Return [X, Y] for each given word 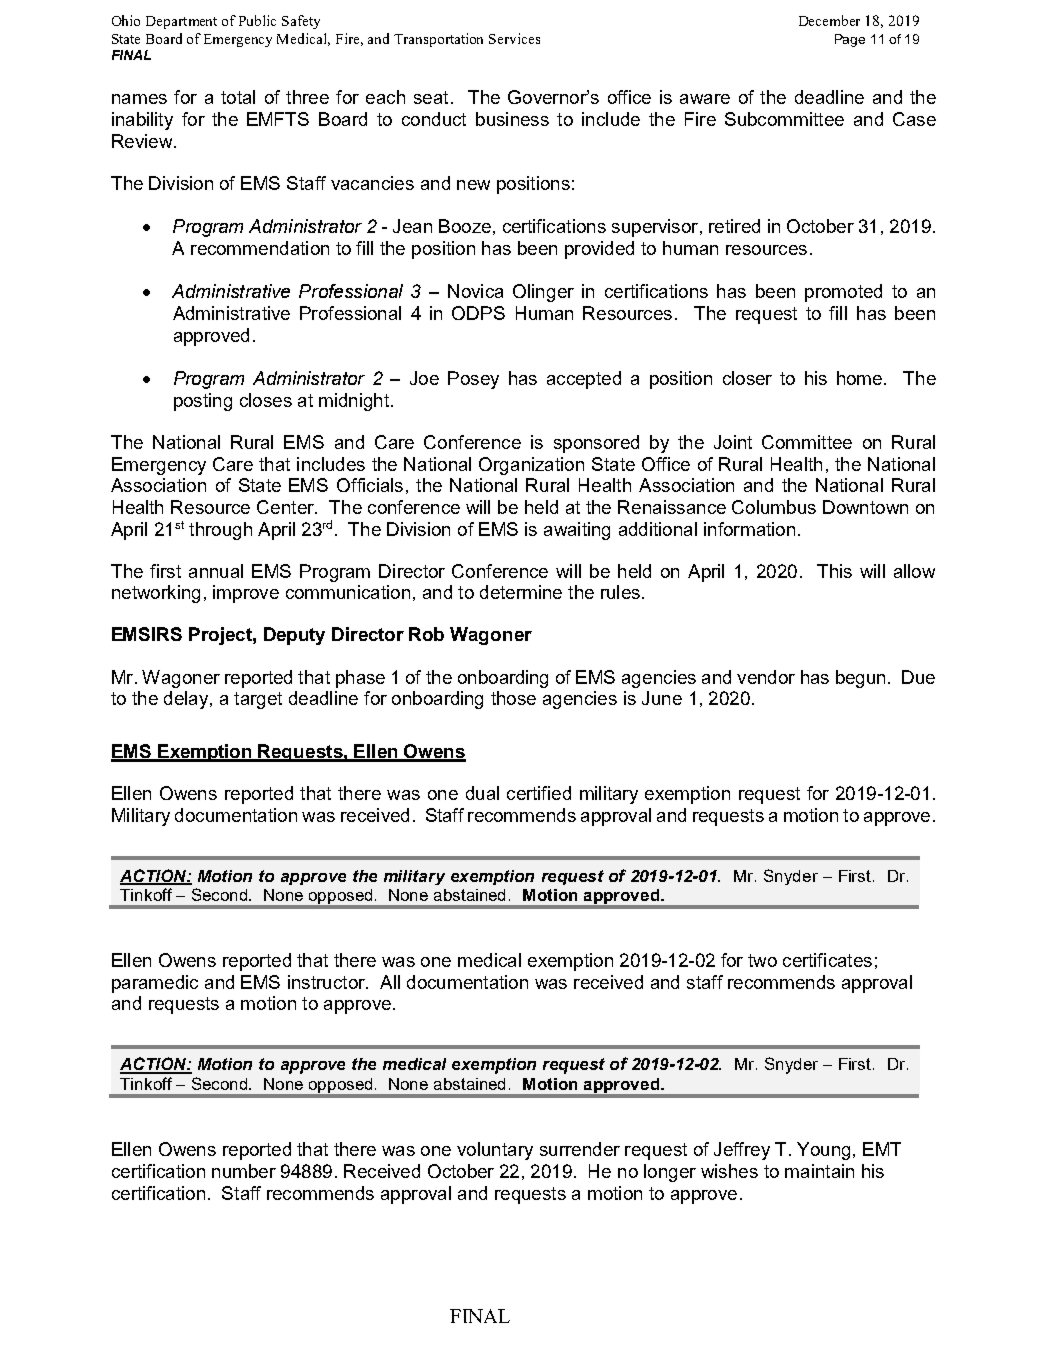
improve [246, 594]
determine [521, 592]
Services [514, 38]
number [244, 1171]
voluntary [495, 1151]
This [834, 571]
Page [850, 40]
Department [181, 22]
